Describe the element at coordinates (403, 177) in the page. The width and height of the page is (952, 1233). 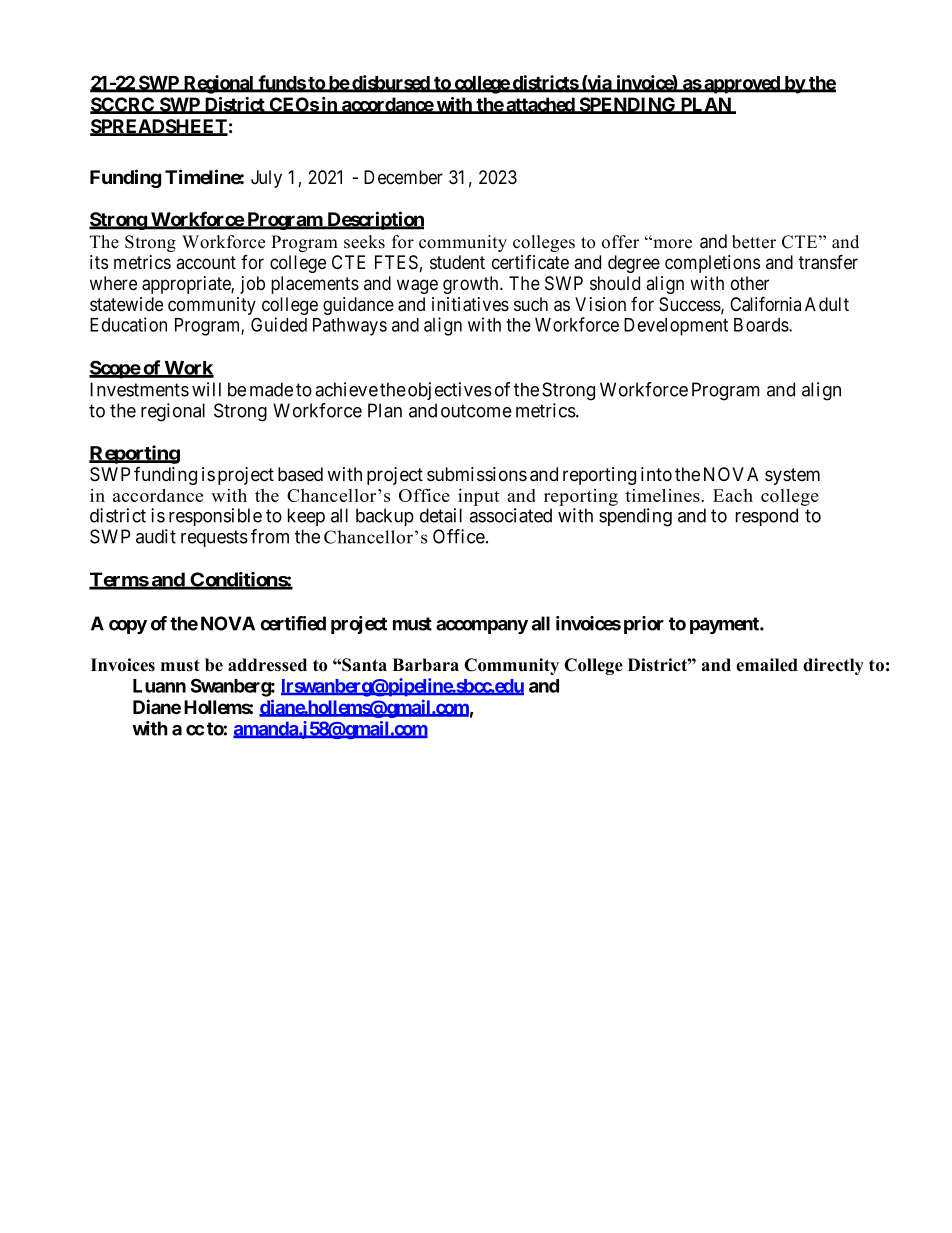
I see `December` at that location.
